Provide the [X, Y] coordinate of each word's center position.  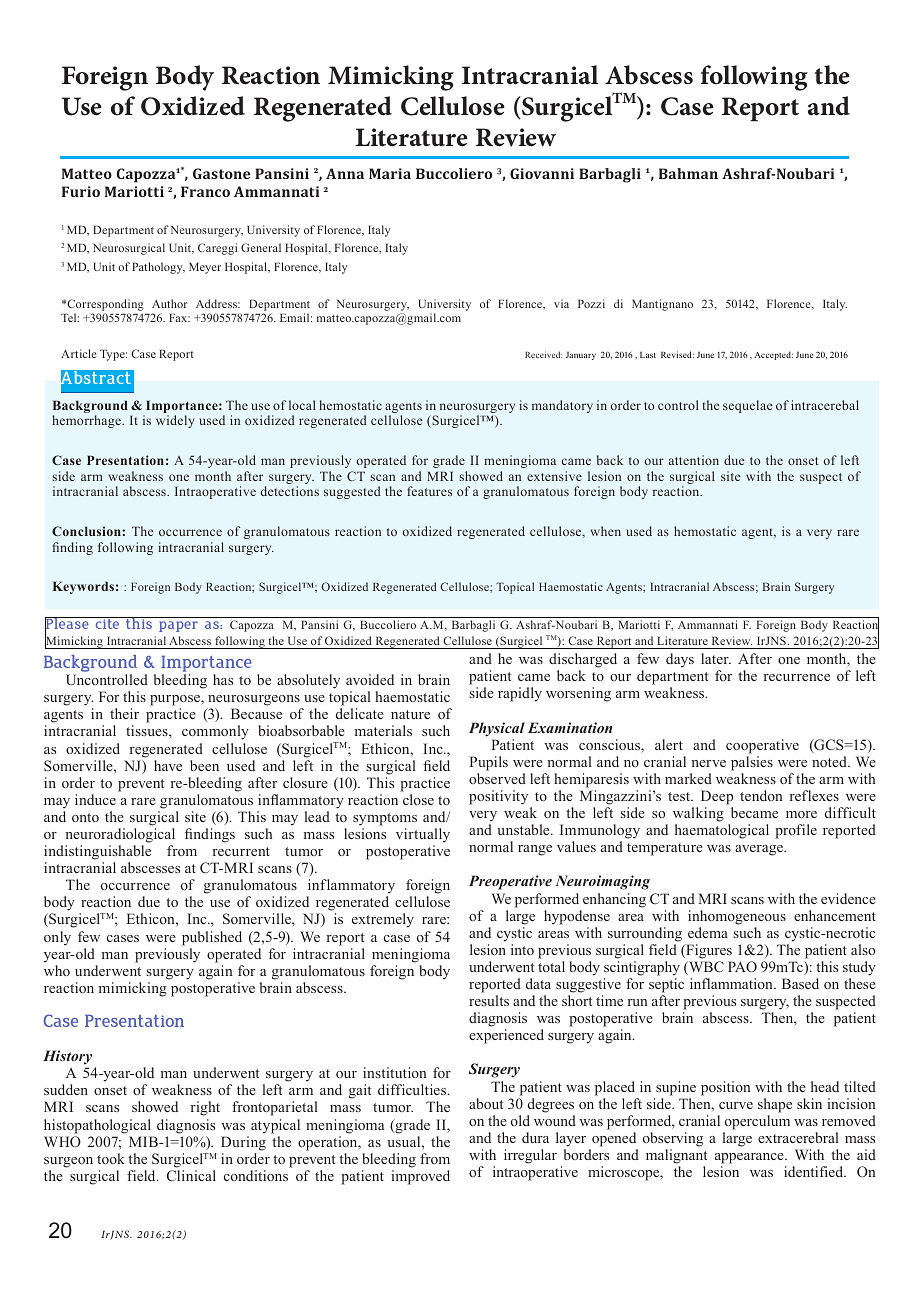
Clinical [191, 1175]
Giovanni [542, 173]
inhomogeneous [737, 917]
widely [175, 421]
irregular [530, 1156]
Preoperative [510, 882]
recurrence [796, 677]
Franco [205, 191]
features [429, 491]
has [223, 679]
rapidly [520, 694]
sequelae [747, 406]
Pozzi [591, 303]
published [212, 938]
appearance [750, 1158]
